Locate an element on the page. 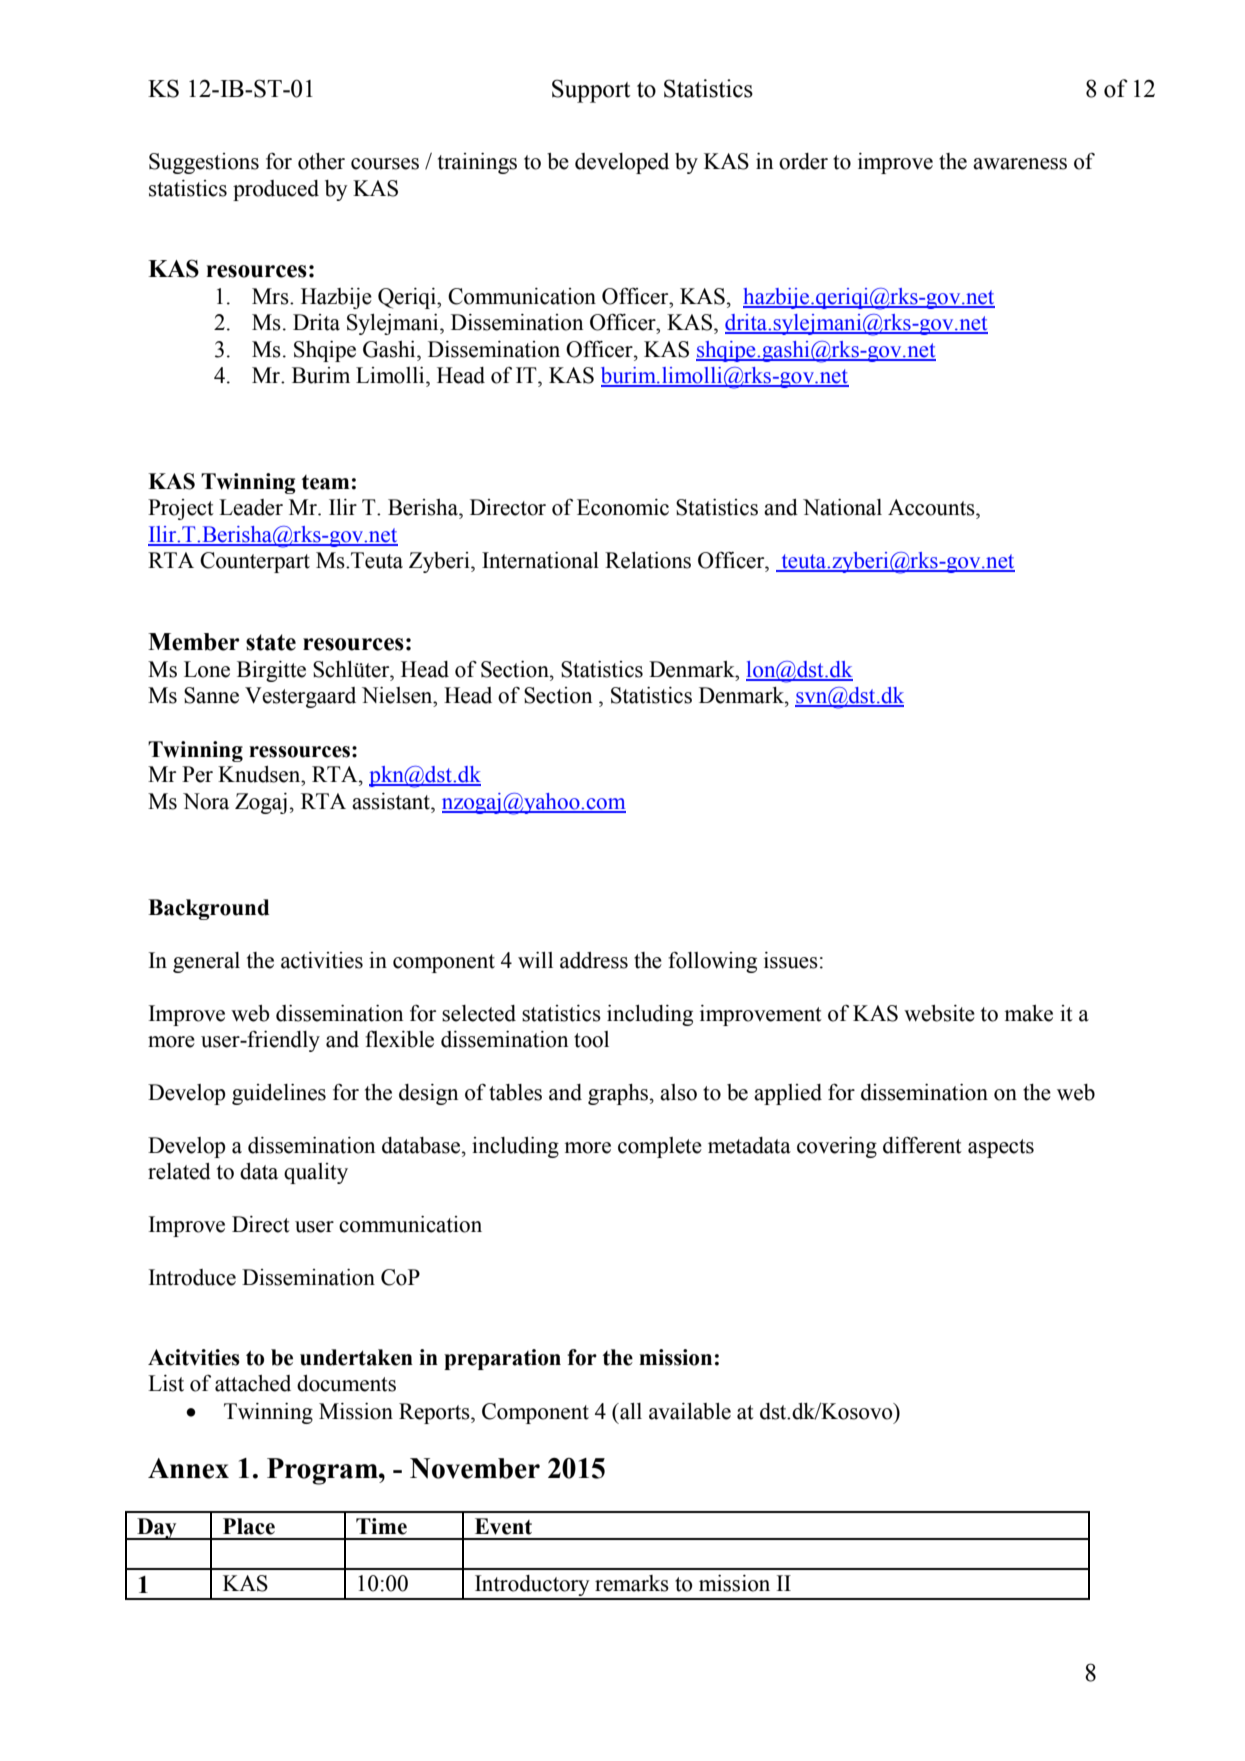 This page has height=1761, width=1245. remarks is located at coordinates (632, 1583).
